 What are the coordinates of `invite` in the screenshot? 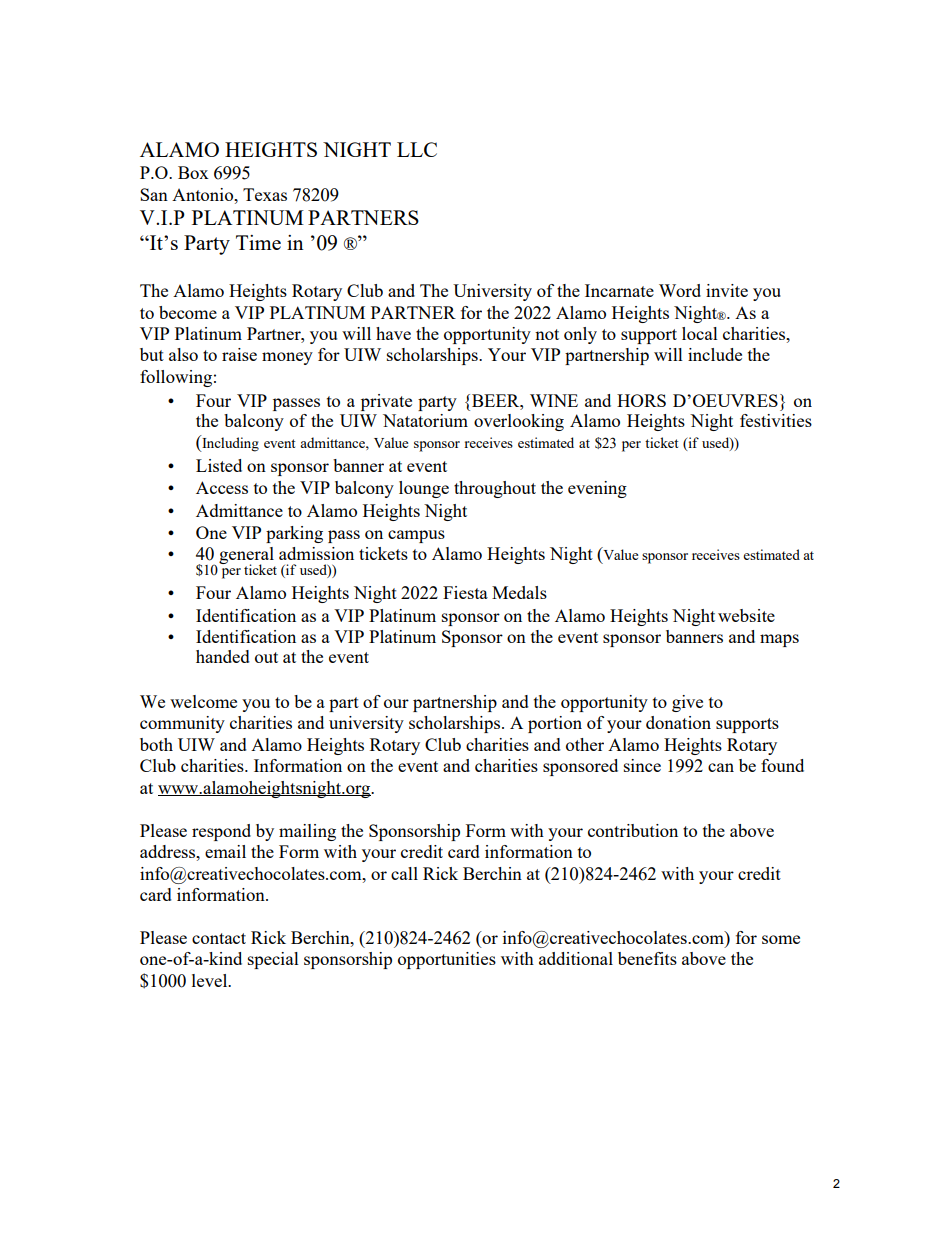 It's located at (727, 290).
